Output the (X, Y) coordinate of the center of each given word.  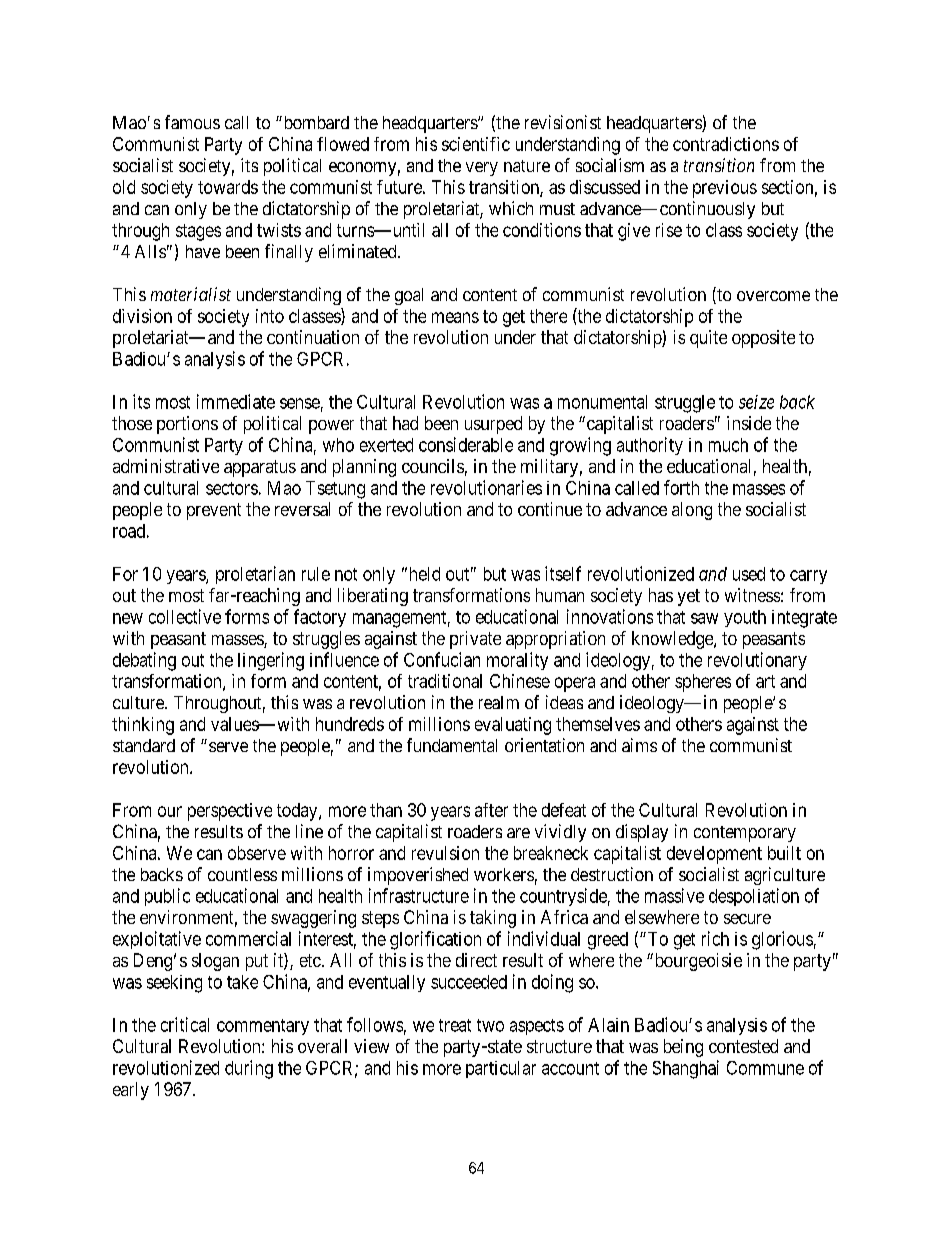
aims (639, 745)
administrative (166, 466)
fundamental (452, 745)
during (249, 1069)
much (728, 445)
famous (192, 122)
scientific (476, 144)
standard (144, 745)
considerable (466, 444)
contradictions (726, 144)
